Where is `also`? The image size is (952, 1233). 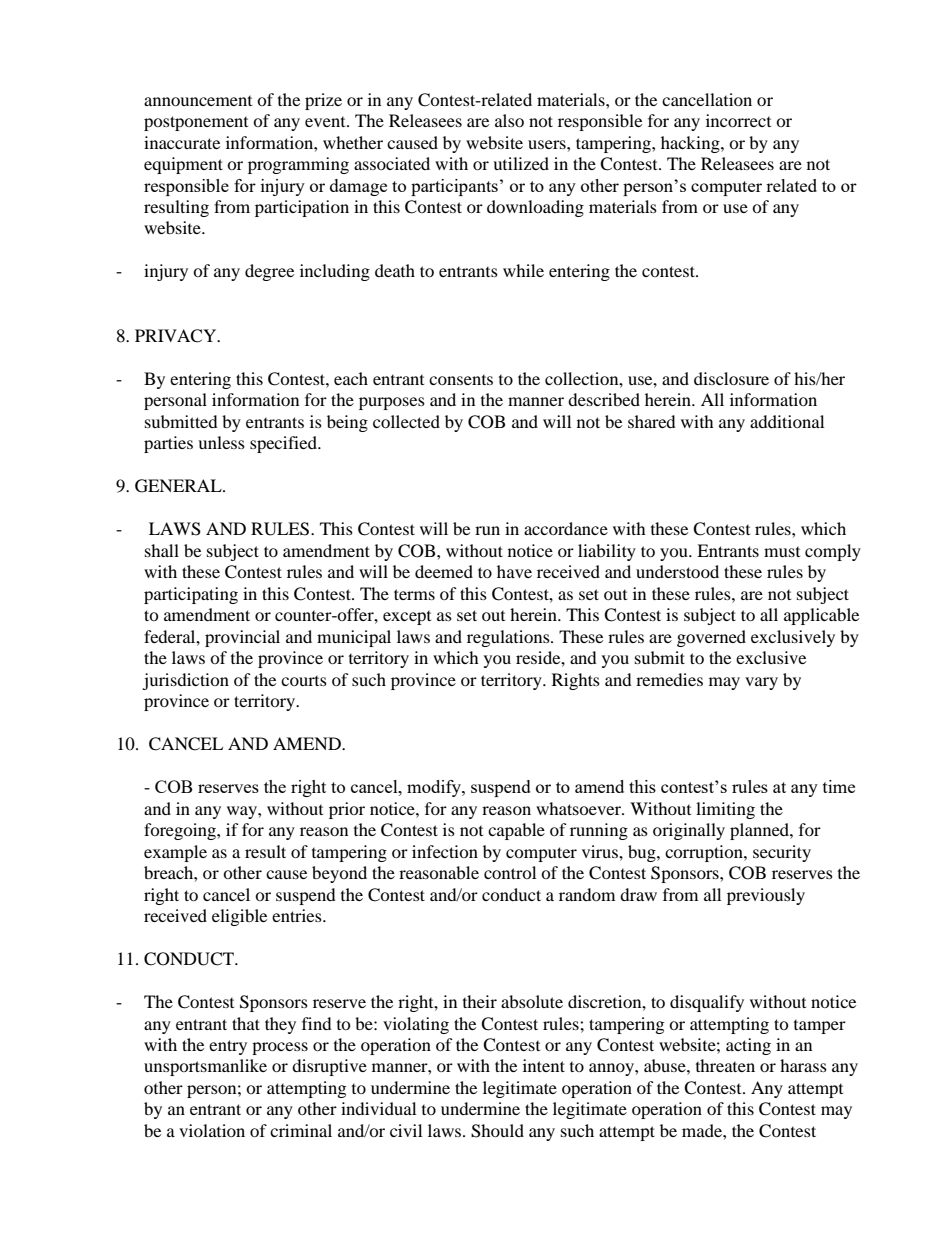
also is located at coordinates (509, 120).
